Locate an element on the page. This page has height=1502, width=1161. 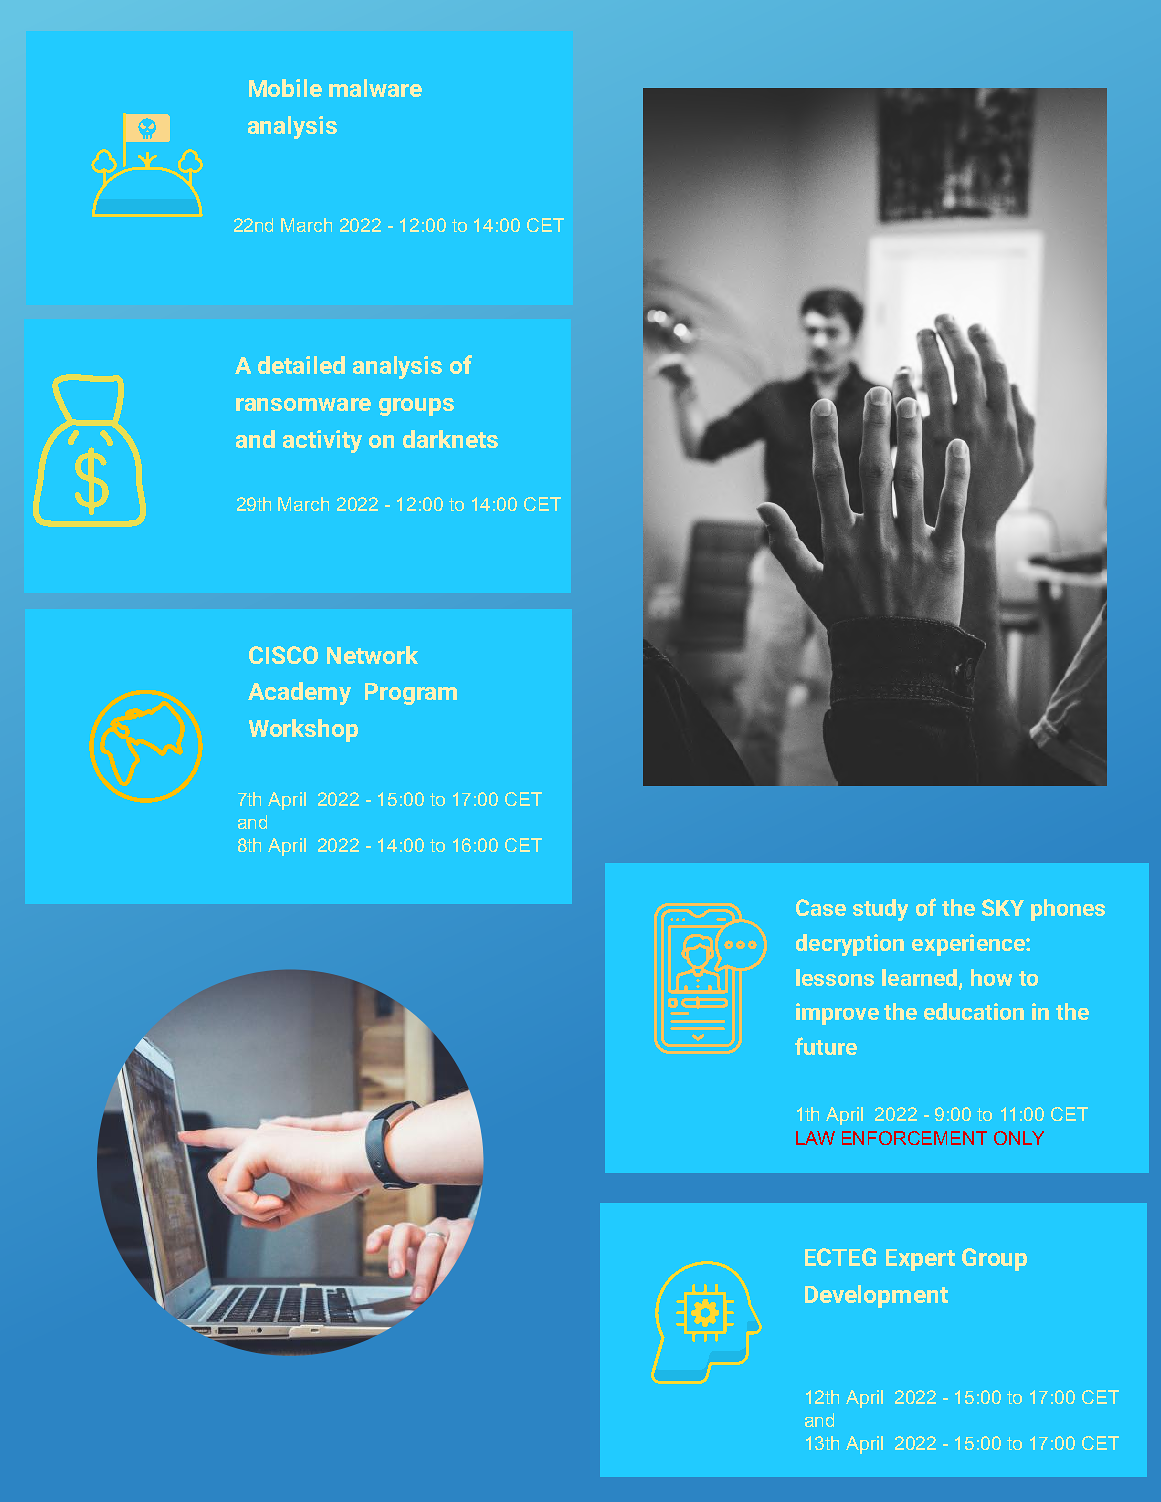
future is located at coordinates (826, 1046).
